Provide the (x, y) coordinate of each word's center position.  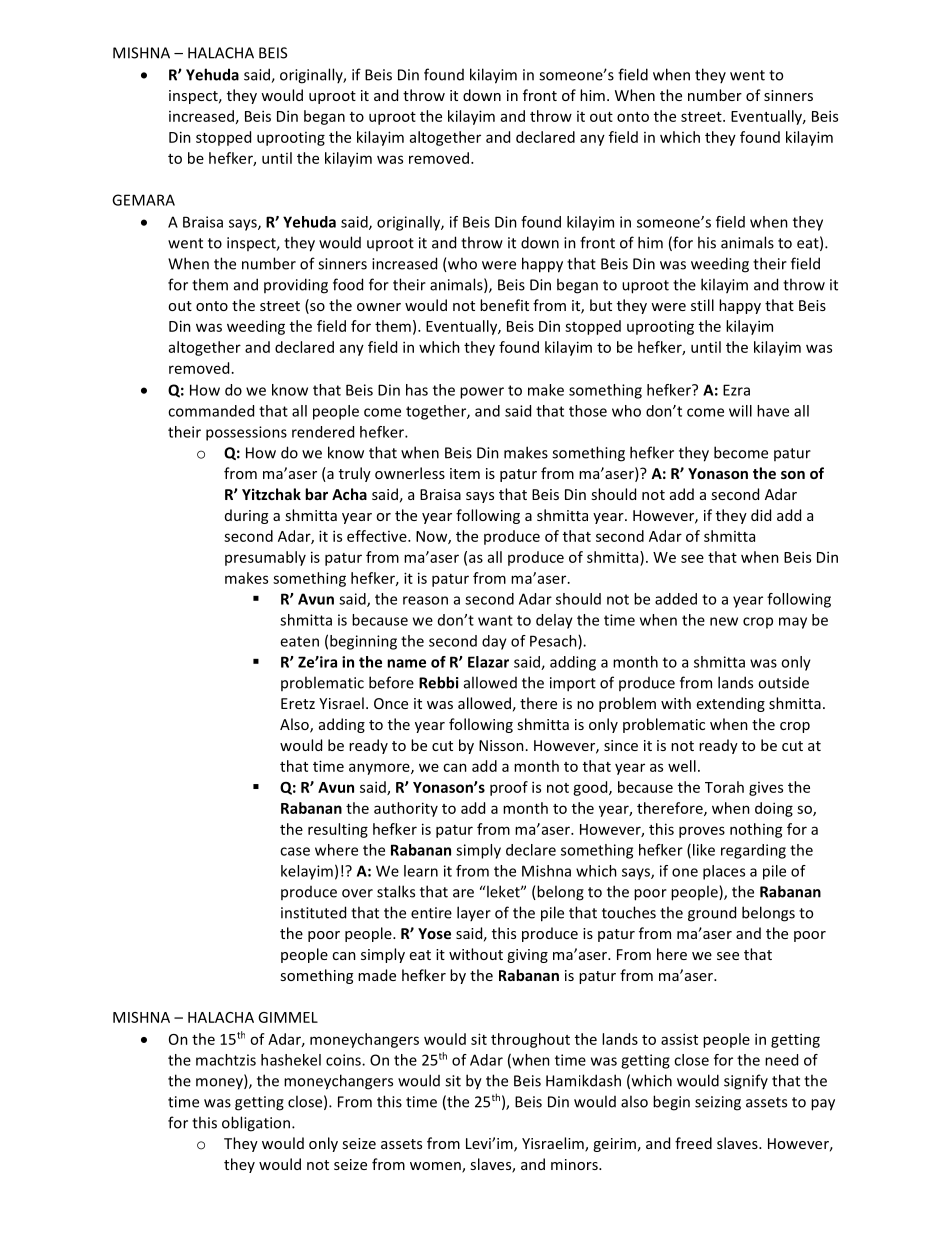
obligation (256, 1124)
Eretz (298, 703)
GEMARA (143, 200)
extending (731, 704)
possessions (246, 433)
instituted (313, 912)
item (465, 473)
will (740, 411)
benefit (504, 305)
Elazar (488, 662)
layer (474, 913)
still (702, 305)
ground (712, 914)
